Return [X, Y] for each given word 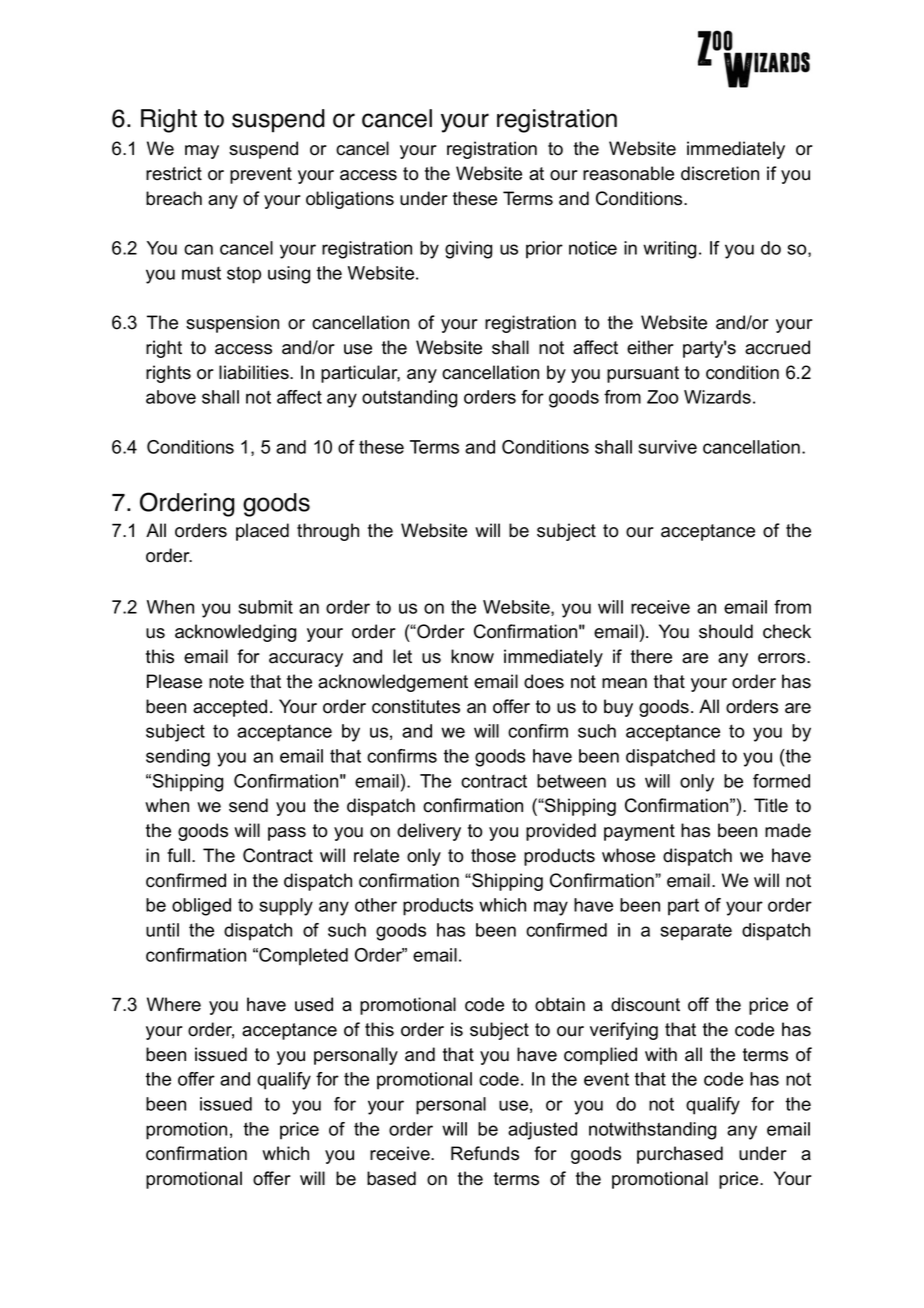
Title [771, 805]
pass [287, 834]
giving [468, 250]
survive [667, 447]
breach [174, 198]
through [328, 532]
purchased [680, 1155]
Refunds [485, 1153]
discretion [720, 173]
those [493, 855]
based [391, 1178]
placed [262, 532]
